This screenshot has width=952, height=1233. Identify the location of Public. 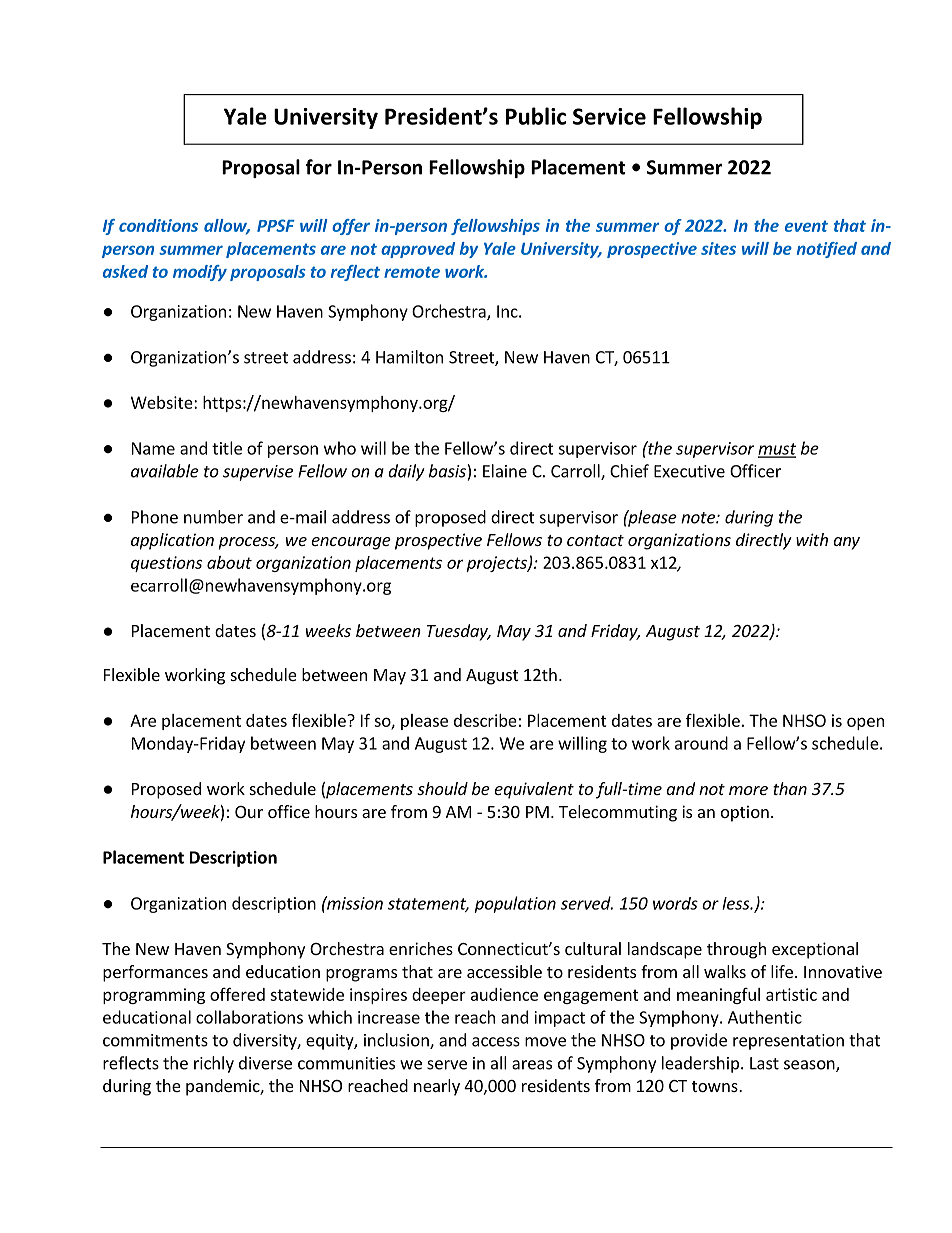
(536, 116).
